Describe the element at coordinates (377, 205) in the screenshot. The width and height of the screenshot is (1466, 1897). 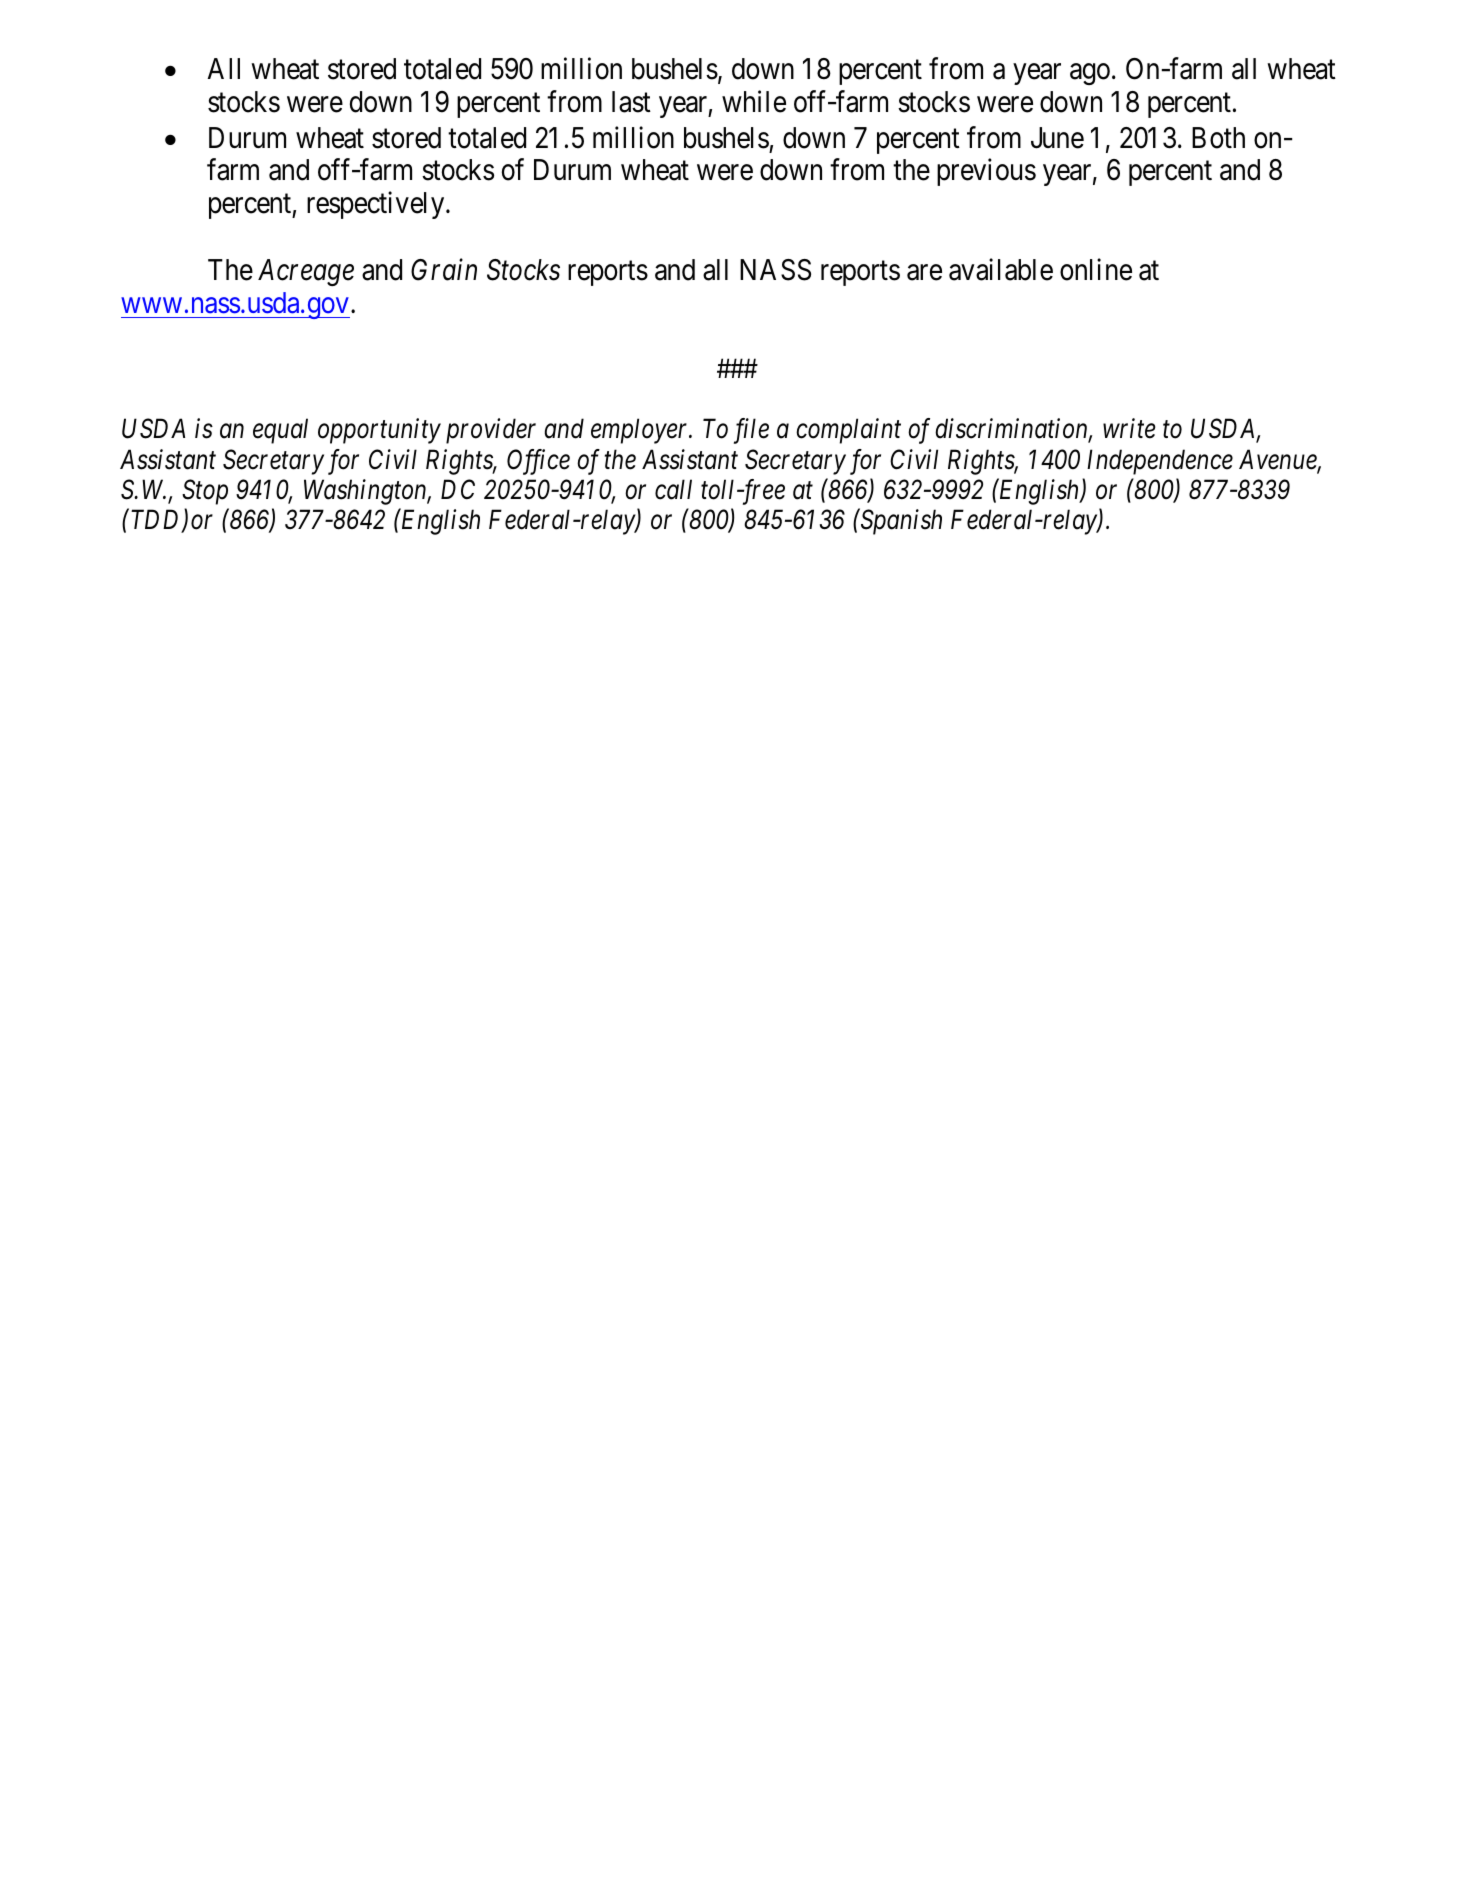
I see `respectively` at that location.
